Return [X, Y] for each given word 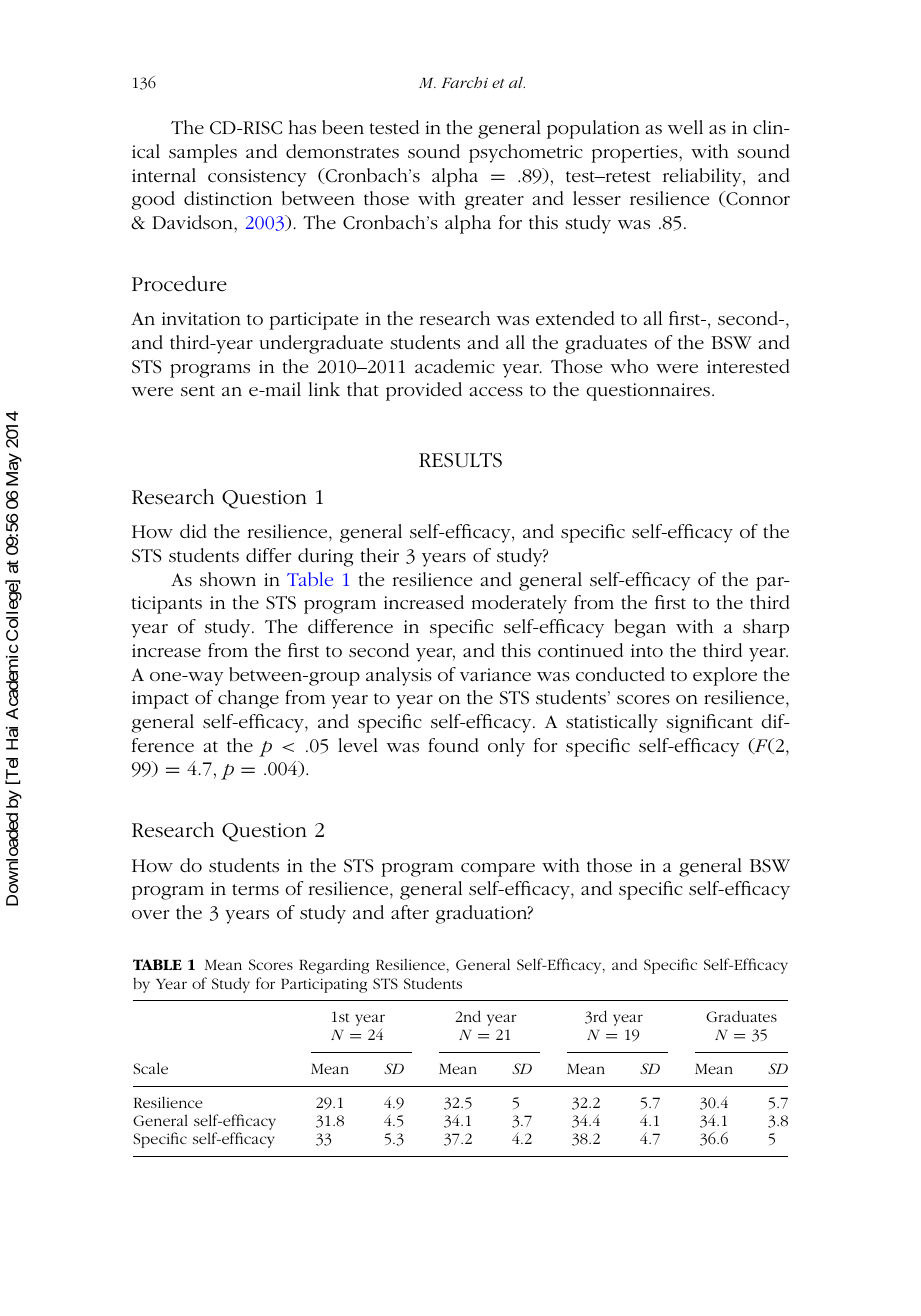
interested [748, 366]
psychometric [526, 153]
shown [228, 579]
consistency [257, 178]
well [685, 127]
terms [255, 890]
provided [424, 391]
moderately [519, 604]
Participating [324, 985]
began [640, 628]
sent [198, 391]
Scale [150, 1068]
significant [709, 723]
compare [498, 870]
